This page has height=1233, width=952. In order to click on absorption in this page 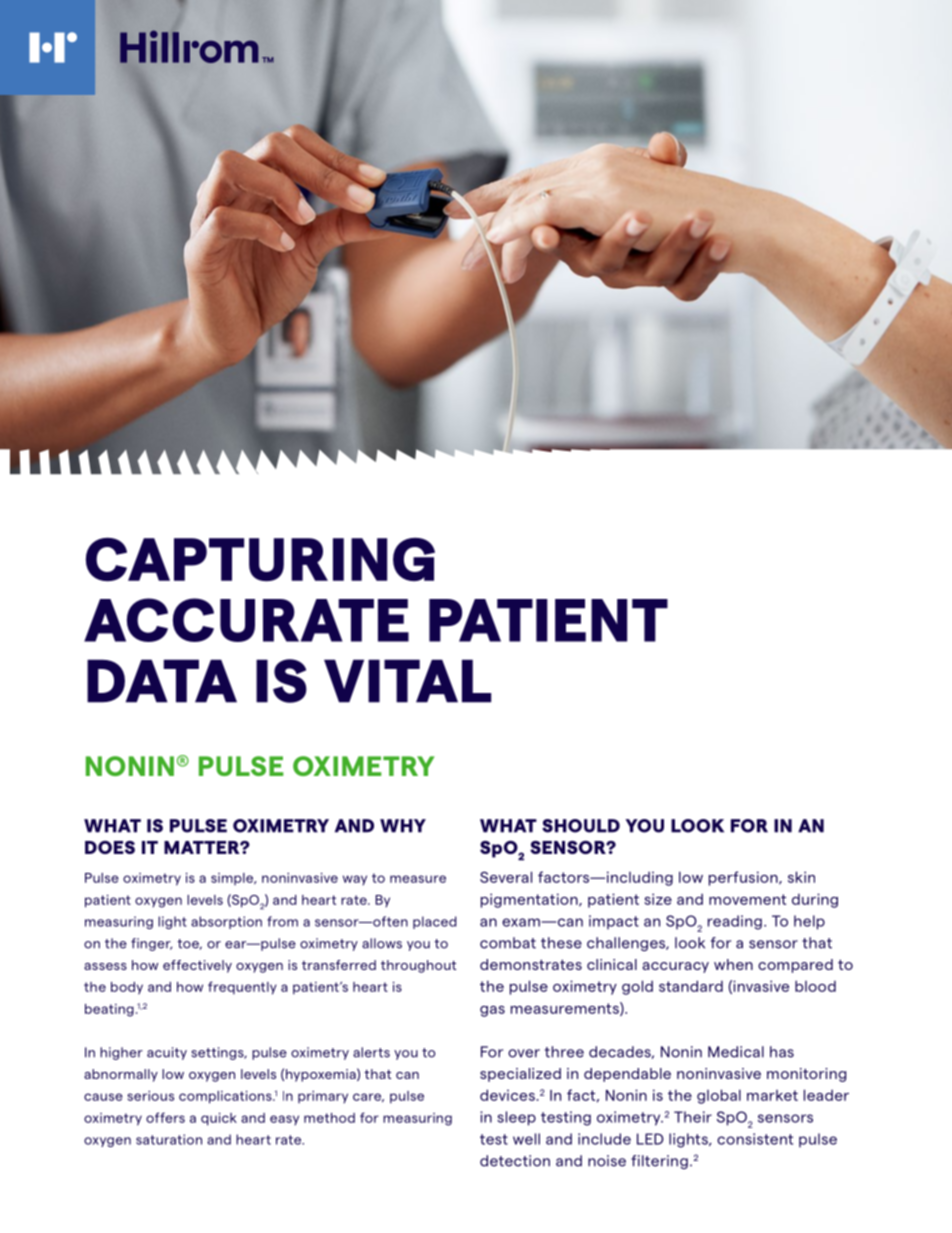, I will do `click(226, 922)`.
